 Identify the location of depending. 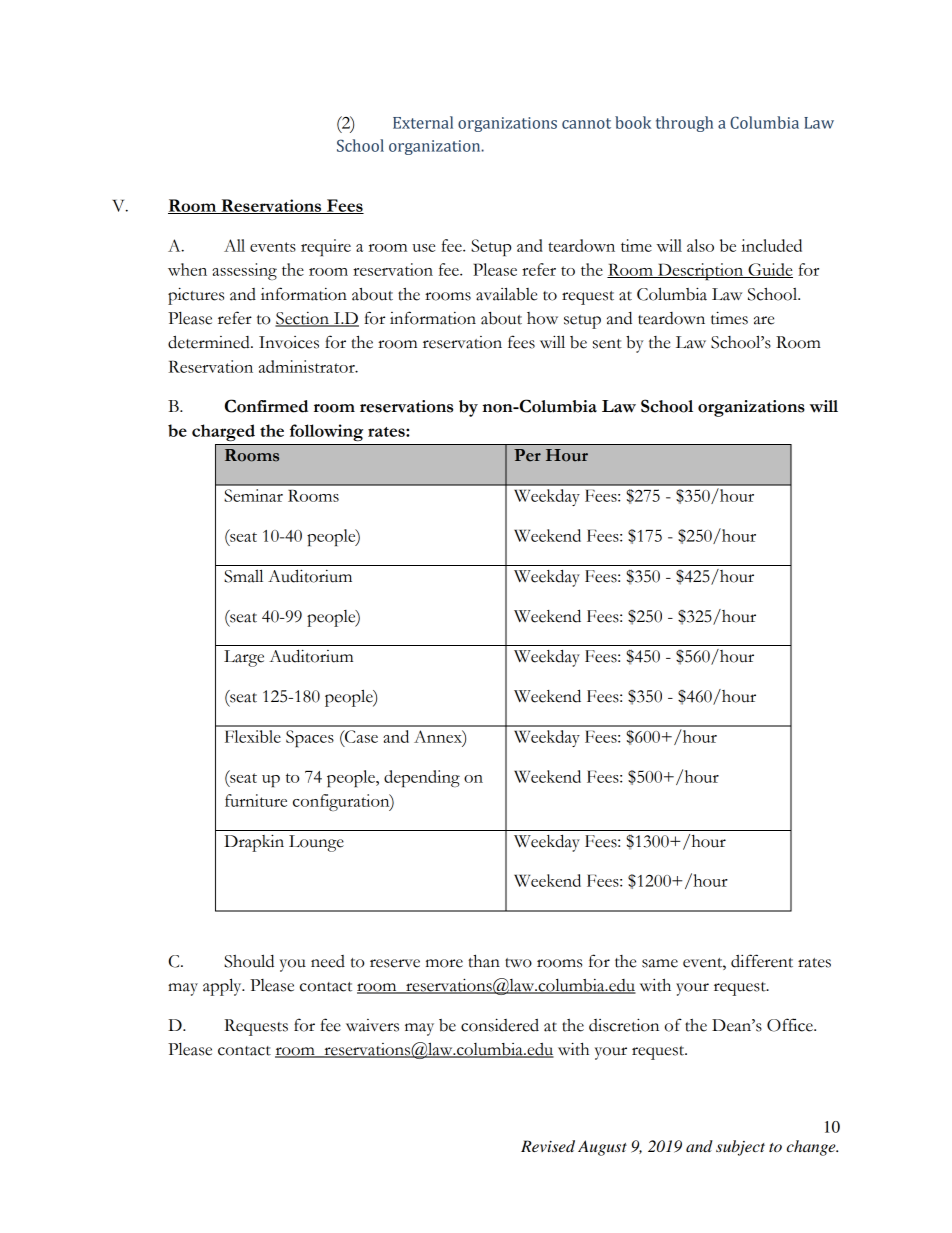
(422, 778).
